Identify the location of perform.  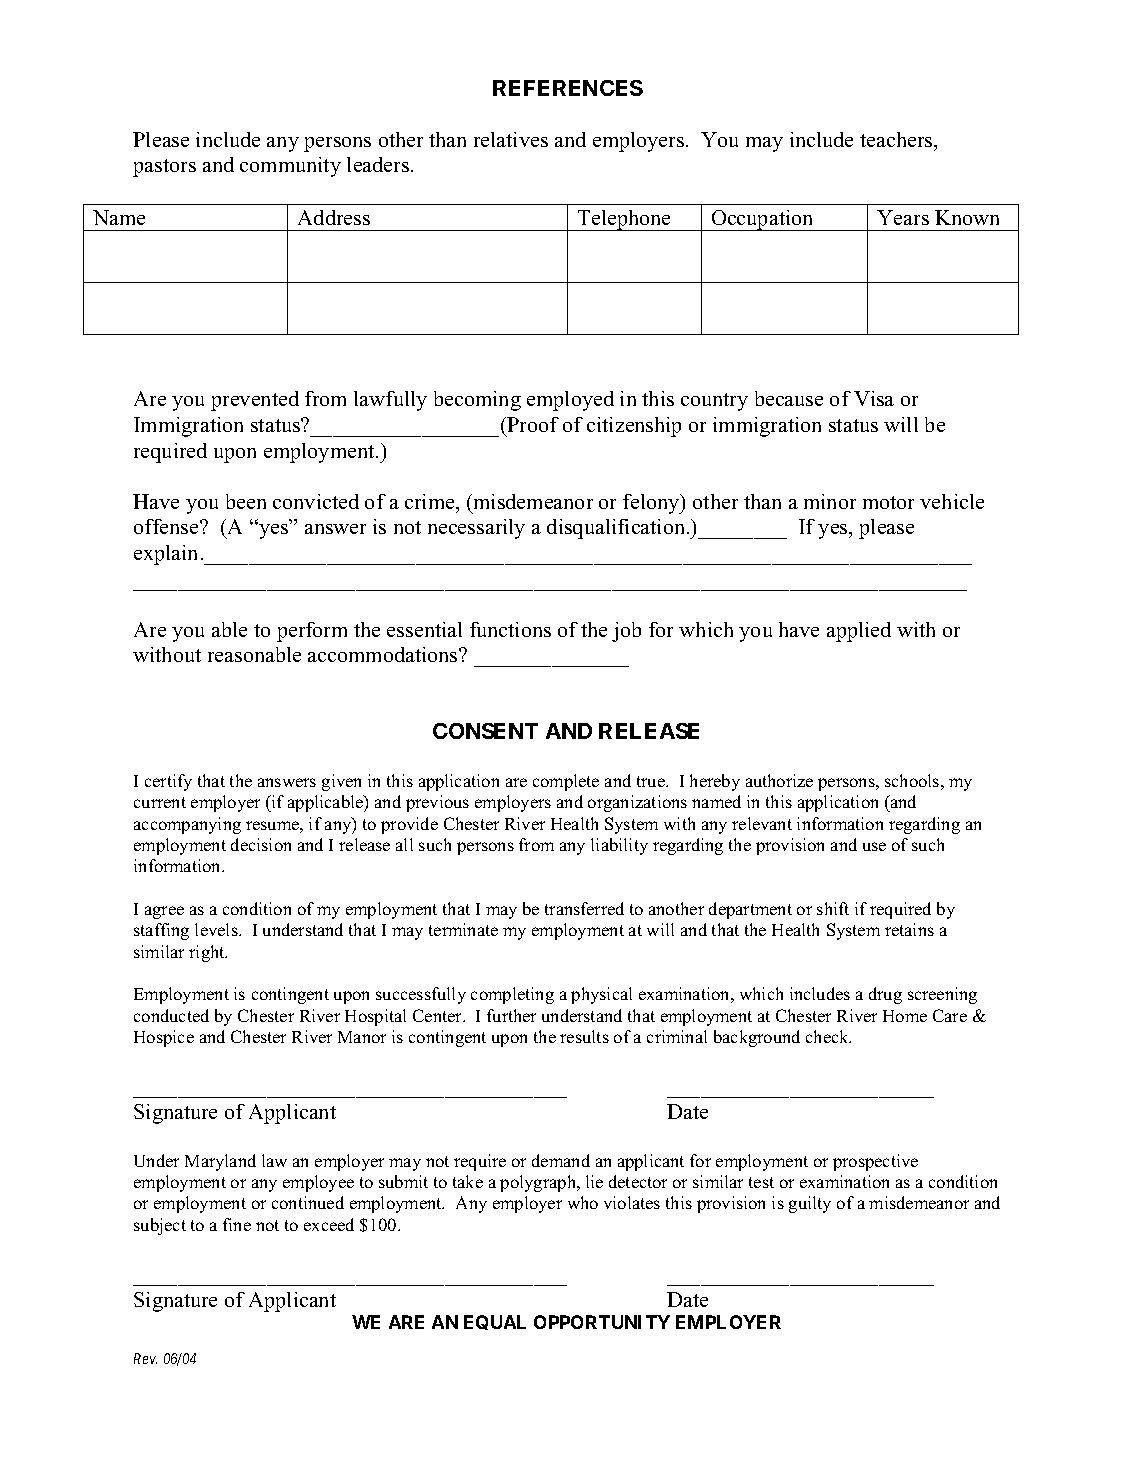
(312, 632).
